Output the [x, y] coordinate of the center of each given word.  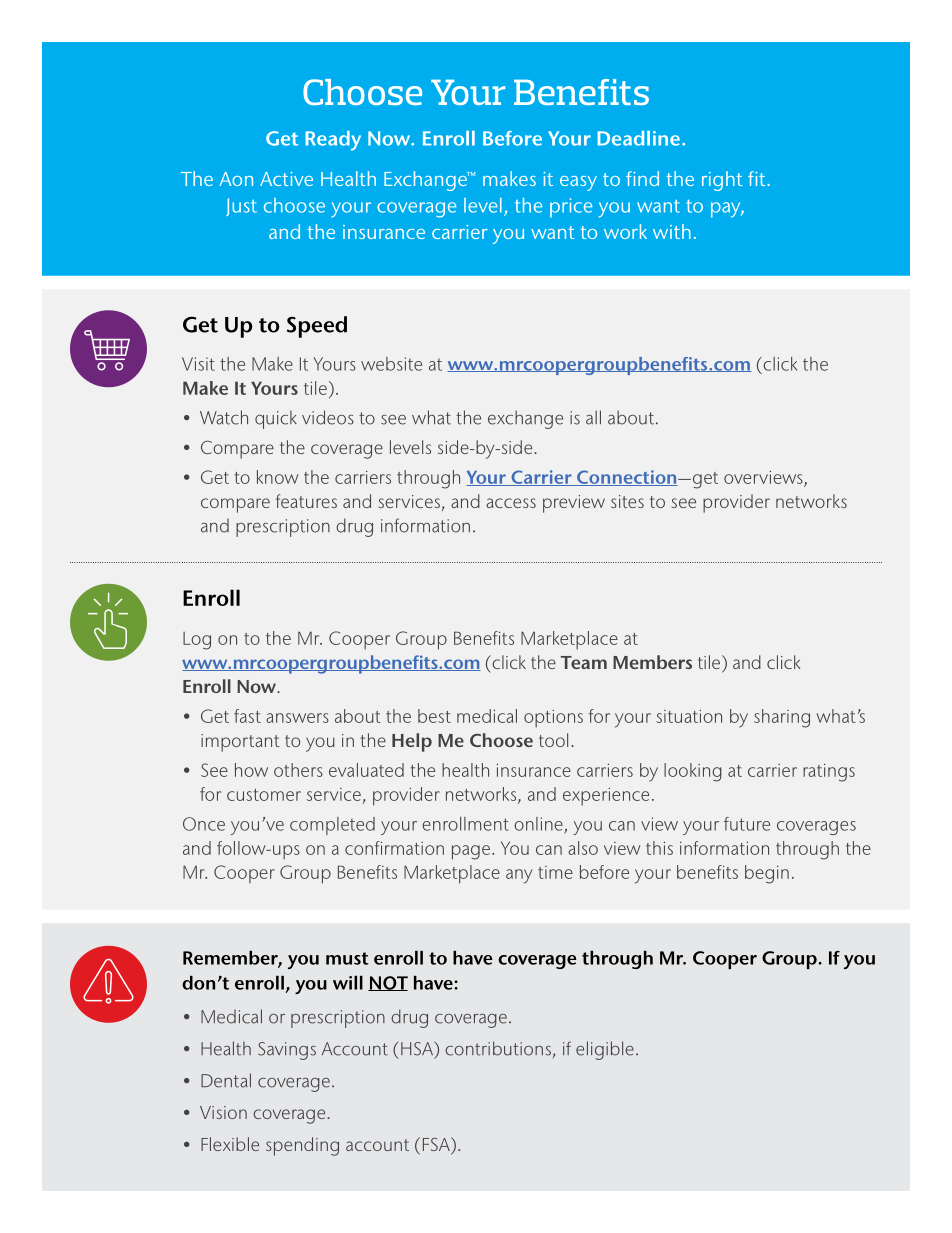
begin [767, 874]
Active [286, 179]
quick [276, 419]
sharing [782, 718]
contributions [498, 1048]
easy [578, 183]
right [722, 181]
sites [627, 501]
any [519, 876]
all [593, 417]
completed [332, 826]
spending [302, 1146]
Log [197, 641]
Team [584, 662]
